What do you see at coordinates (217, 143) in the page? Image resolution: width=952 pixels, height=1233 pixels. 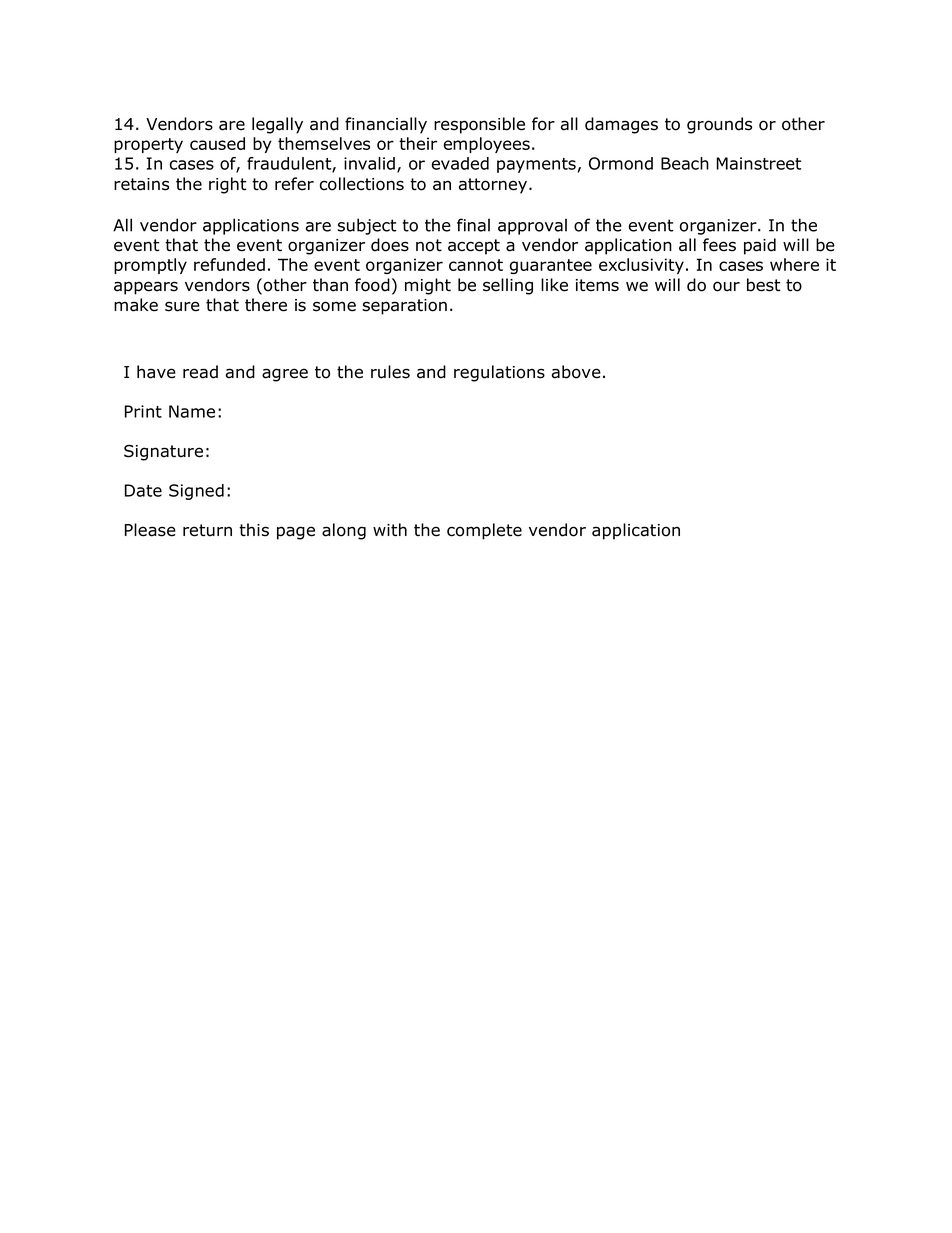 I see `caused` at bounding box center [217, 143].
